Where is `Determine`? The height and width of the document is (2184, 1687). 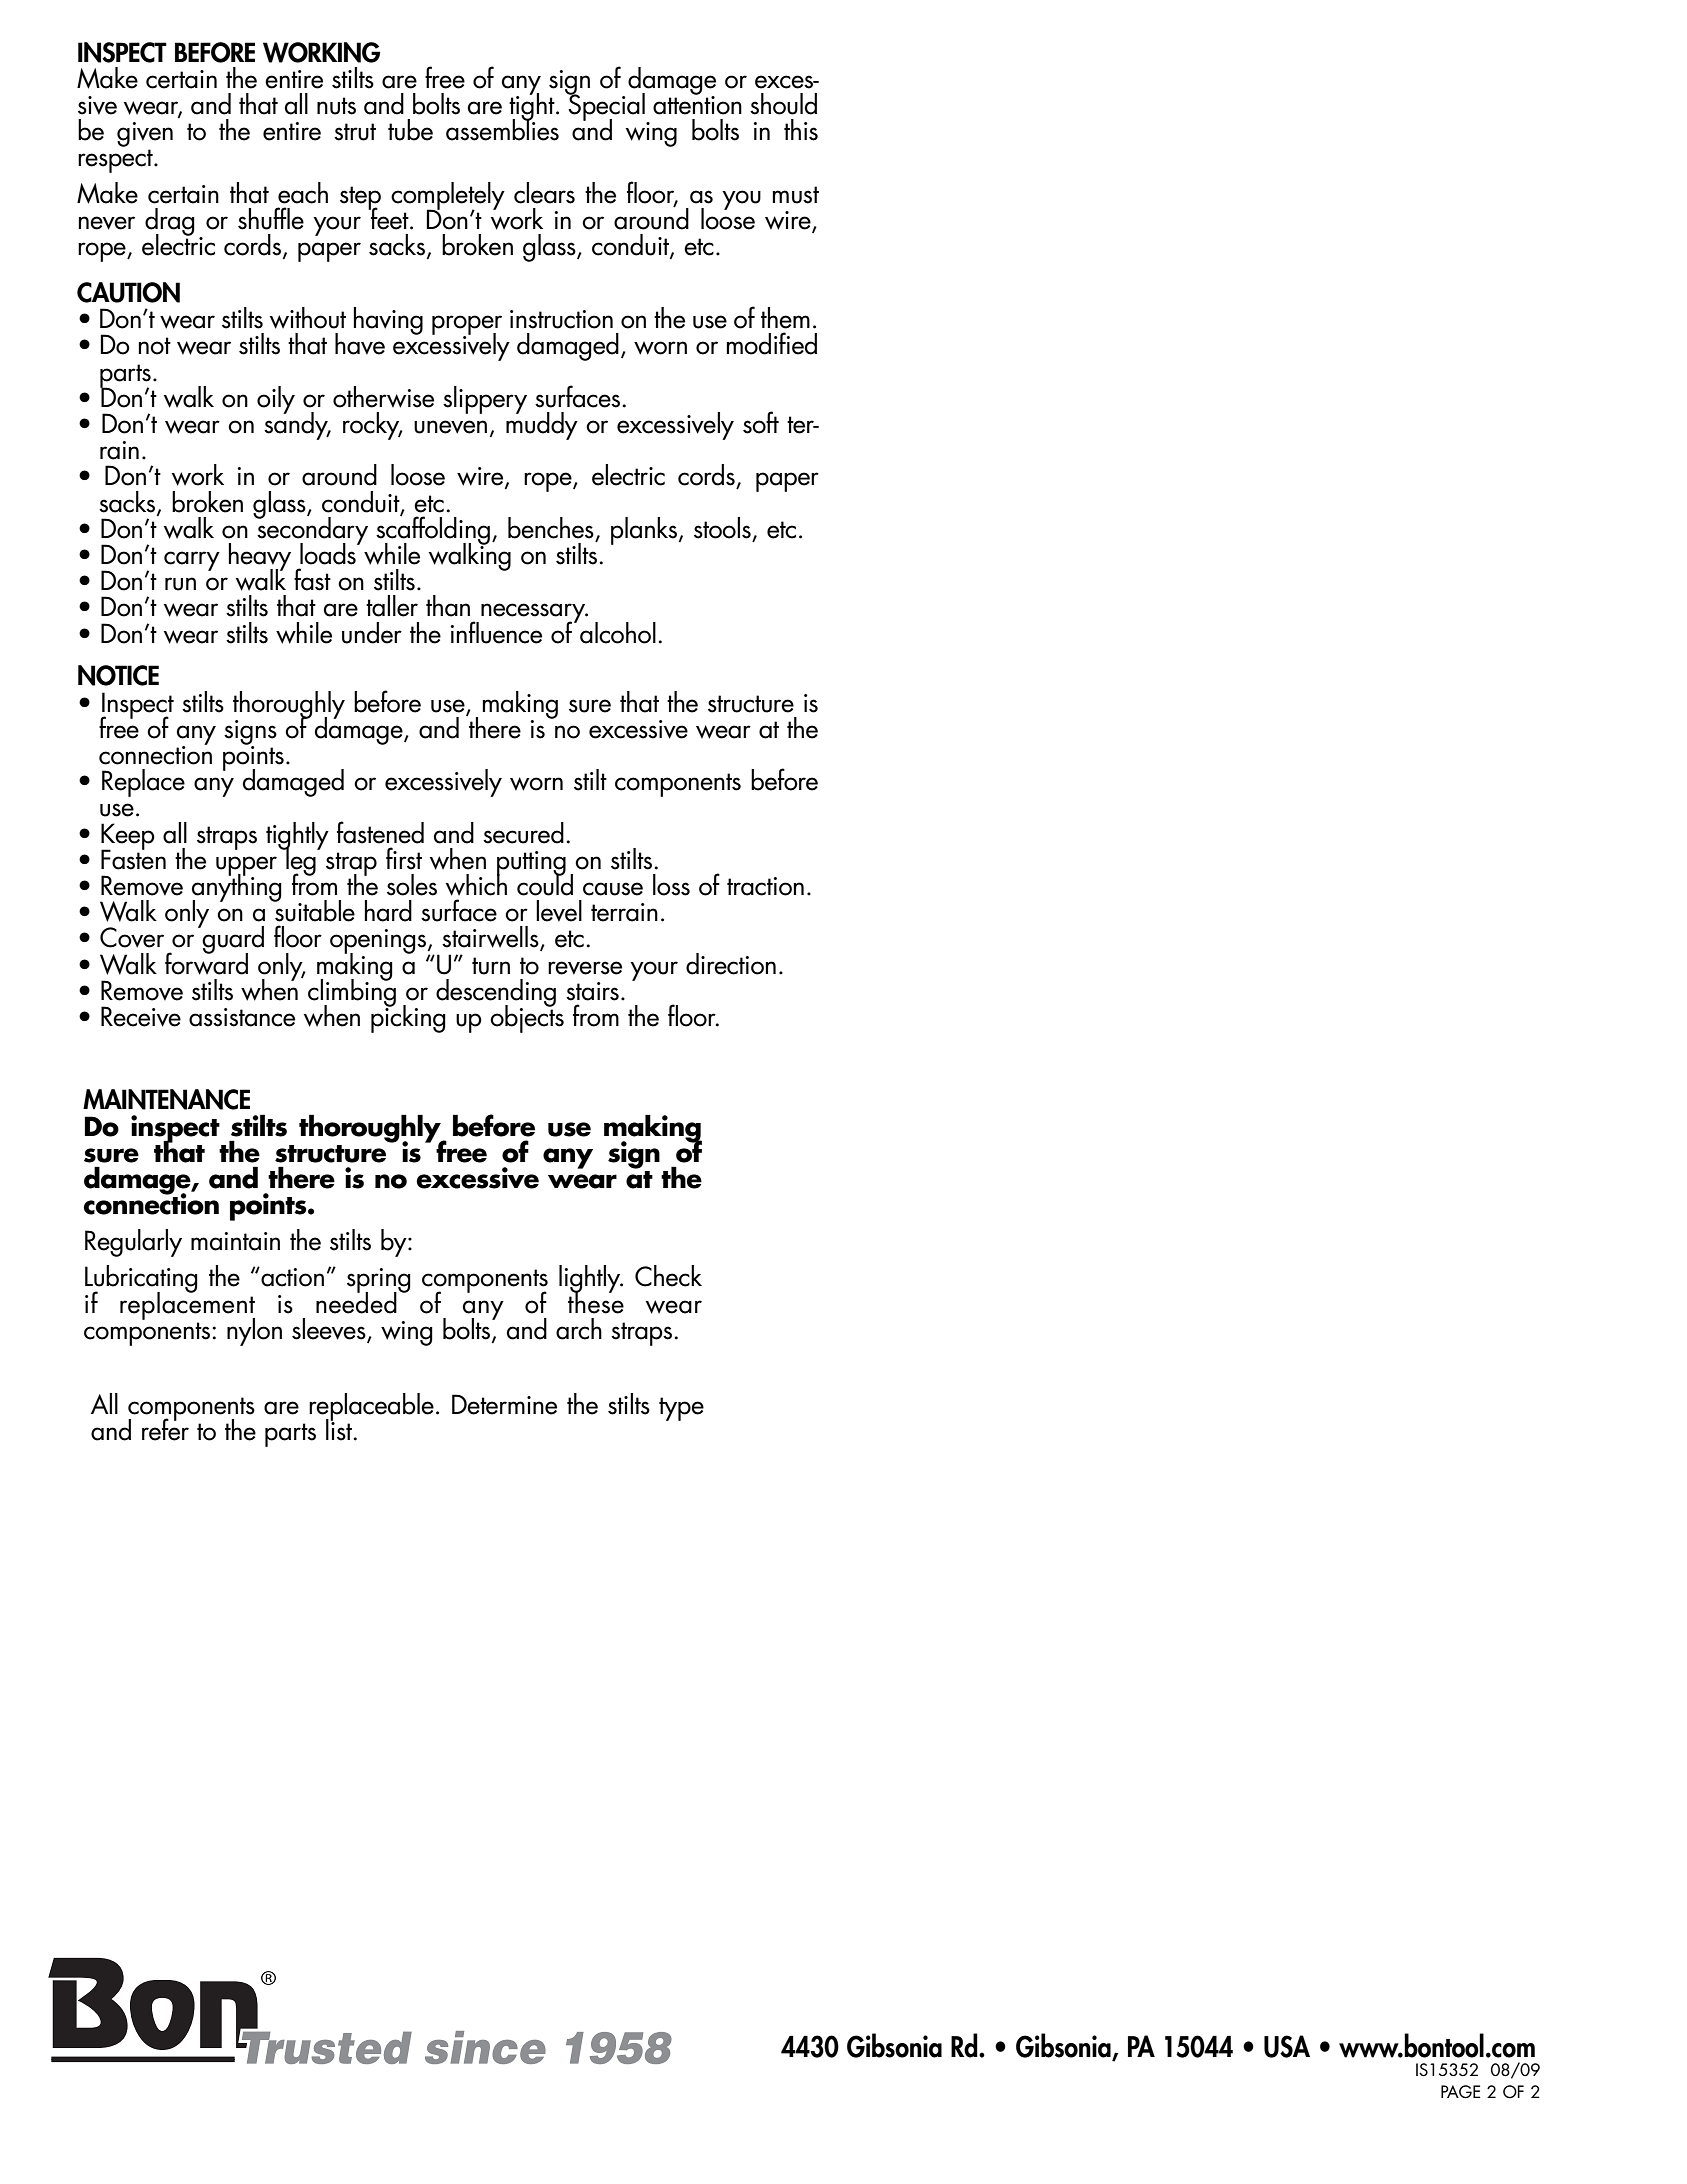 Determine is located at coordinates (504, 1404).
